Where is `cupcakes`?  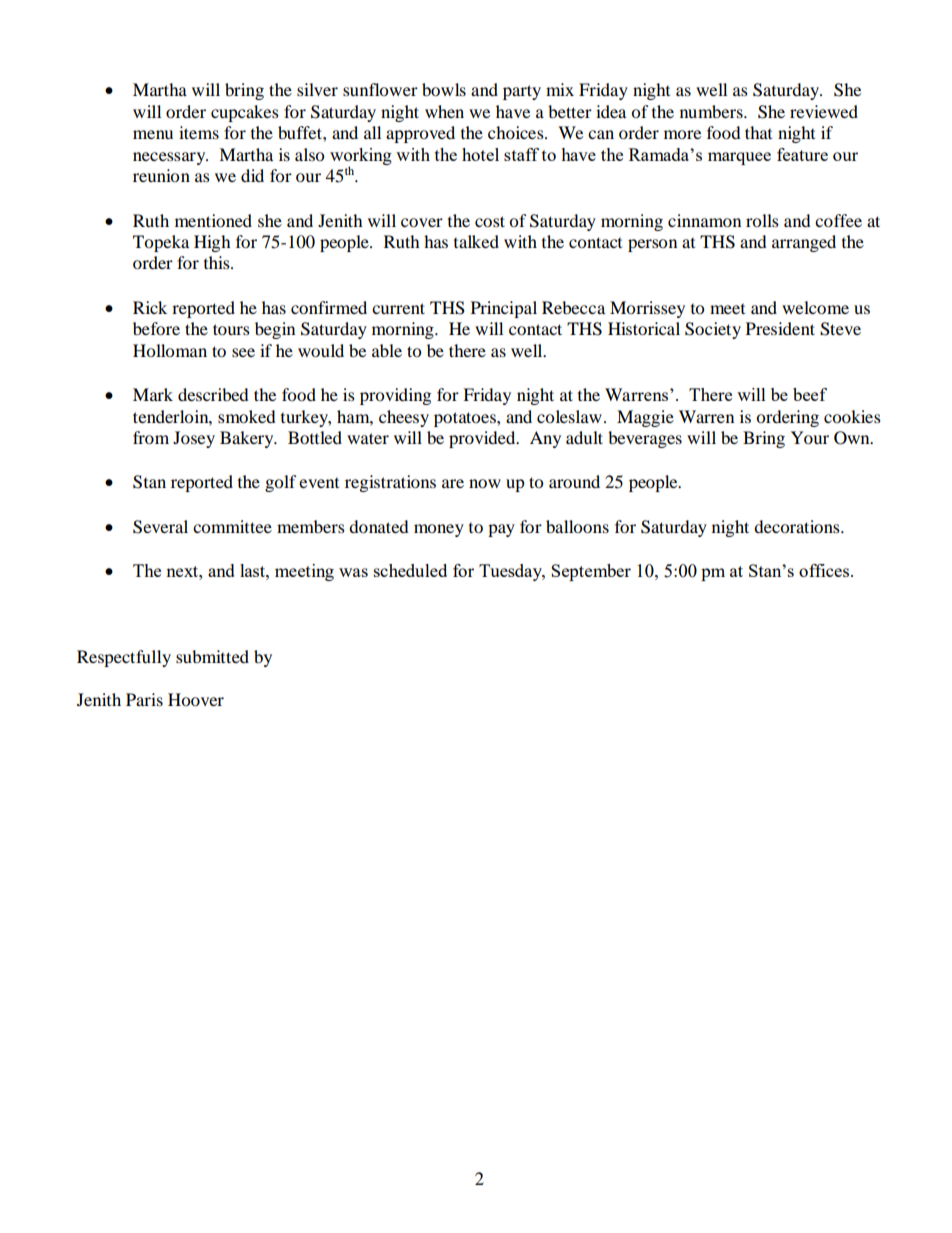
cupcakes is located at coordinates (245, 113).
